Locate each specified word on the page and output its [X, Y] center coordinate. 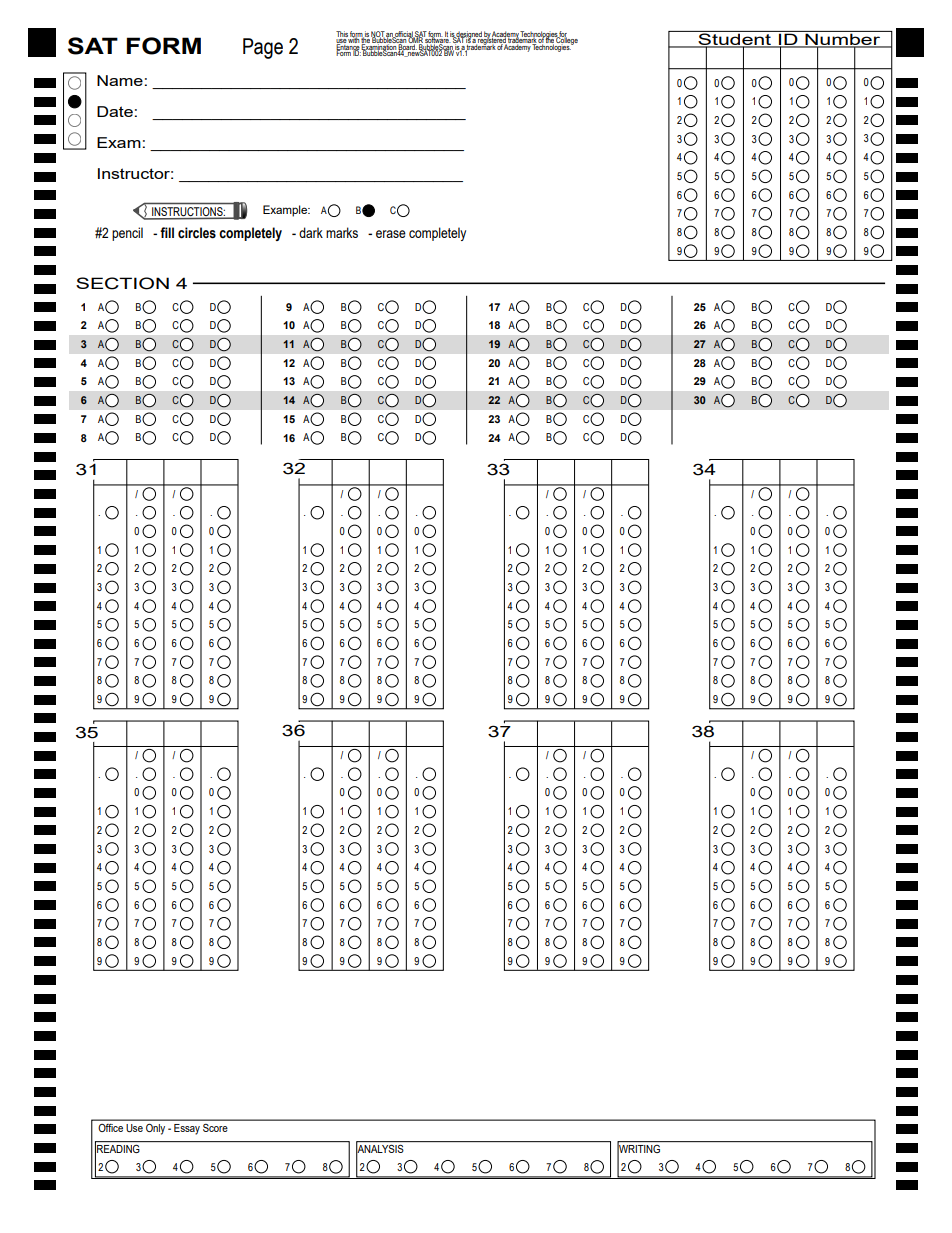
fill [167, 232]
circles [197, 233]
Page [263, 48]
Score [215, 1128]
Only [155, 1129]
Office [110, 1128]
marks [342, 232]
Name [120, 80]
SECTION [122, 283]
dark [311, 232]
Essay [187, 1129]
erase [391, 234]
